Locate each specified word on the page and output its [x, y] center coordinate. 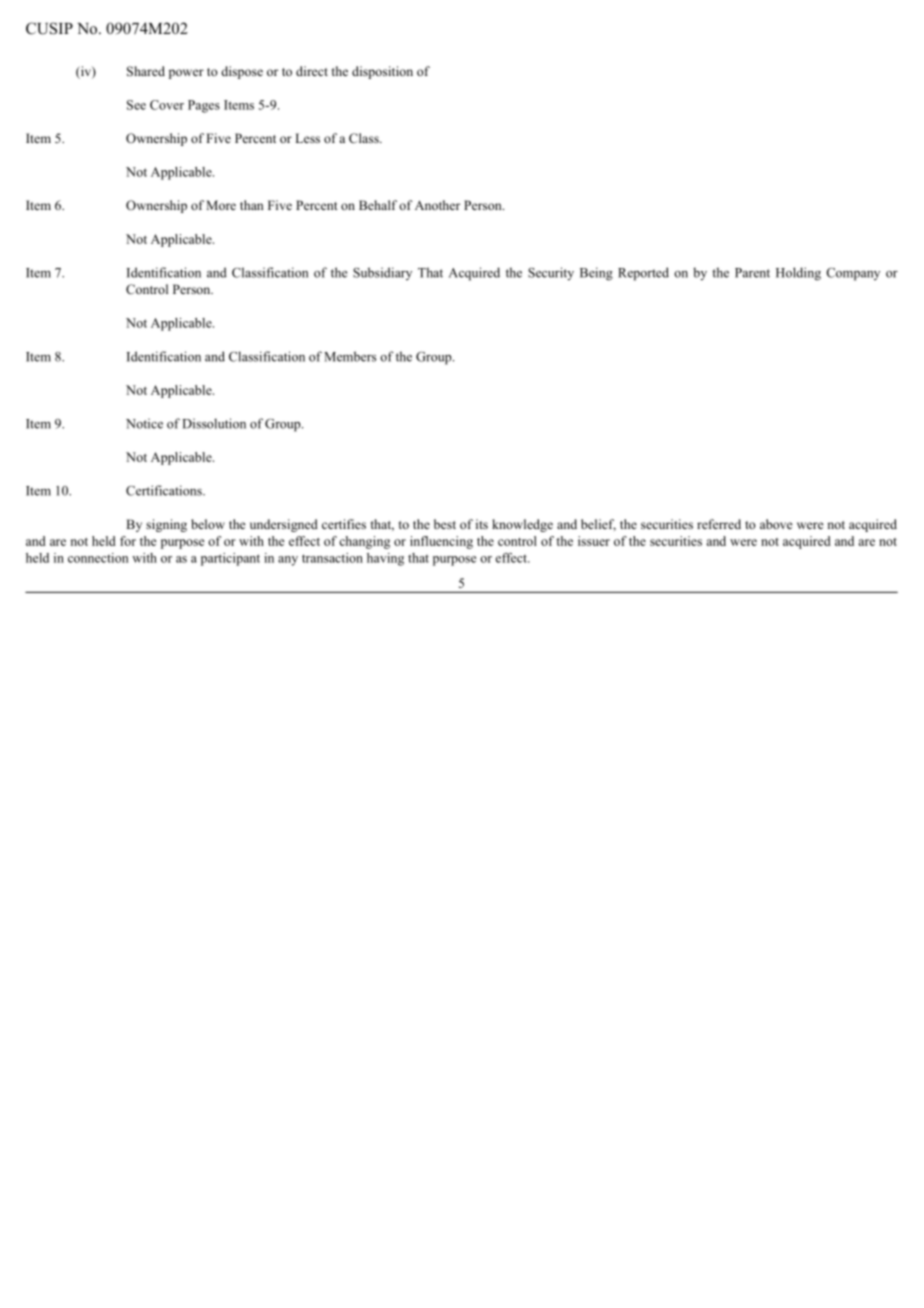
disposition [382, 72]
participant [230, 559]
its [482, 524]
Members [350, 356]
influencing [441, 542]
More [221, 205]
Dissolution [214, 423]
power [186, 74]
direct [312, 71]
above [776, 524]
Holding [798, 274]
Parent [752, 273]
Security [551, 273]
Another [437, 205]
